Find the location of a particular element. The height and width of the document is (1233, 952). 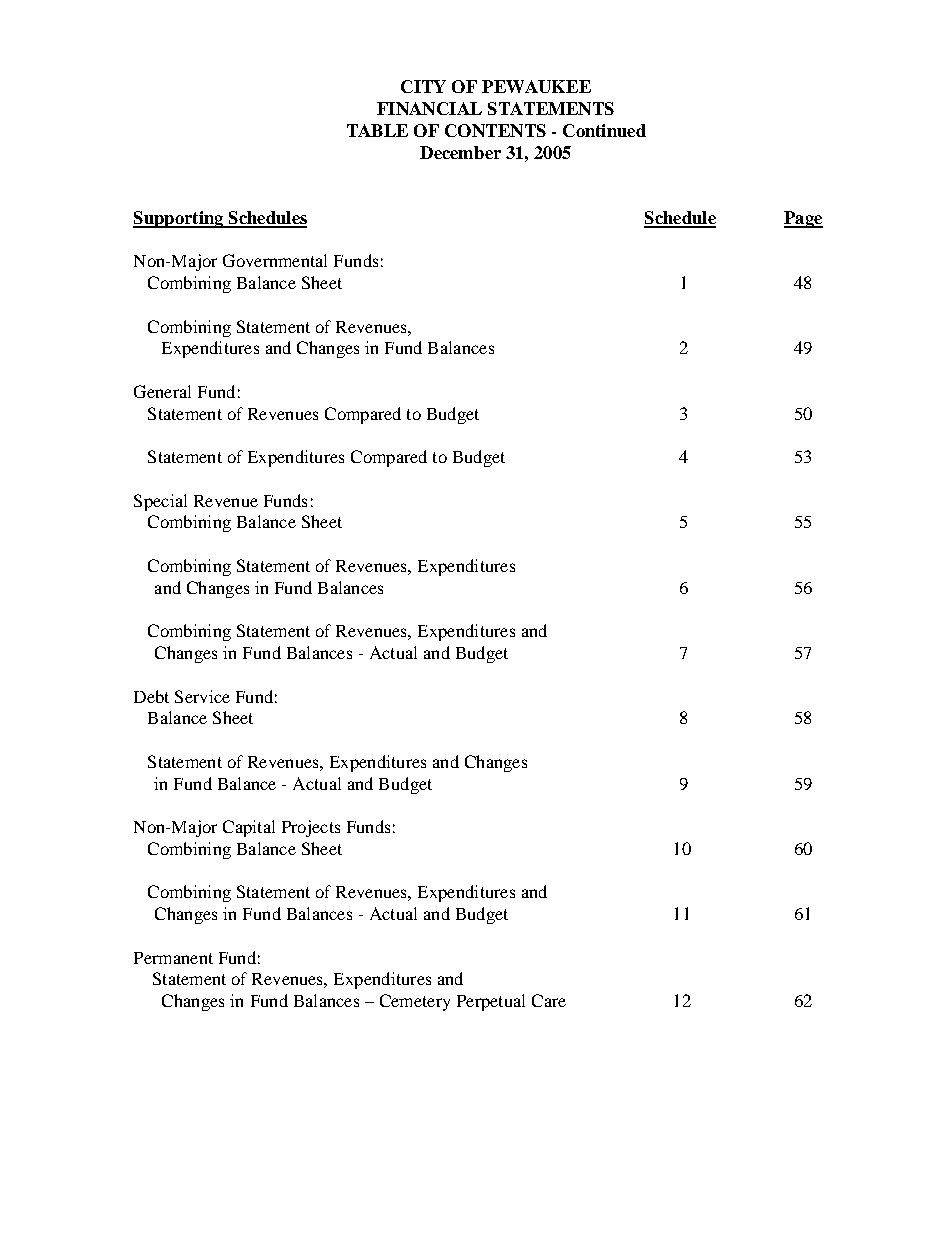

TABLE is located at coordinates (377, 130).
